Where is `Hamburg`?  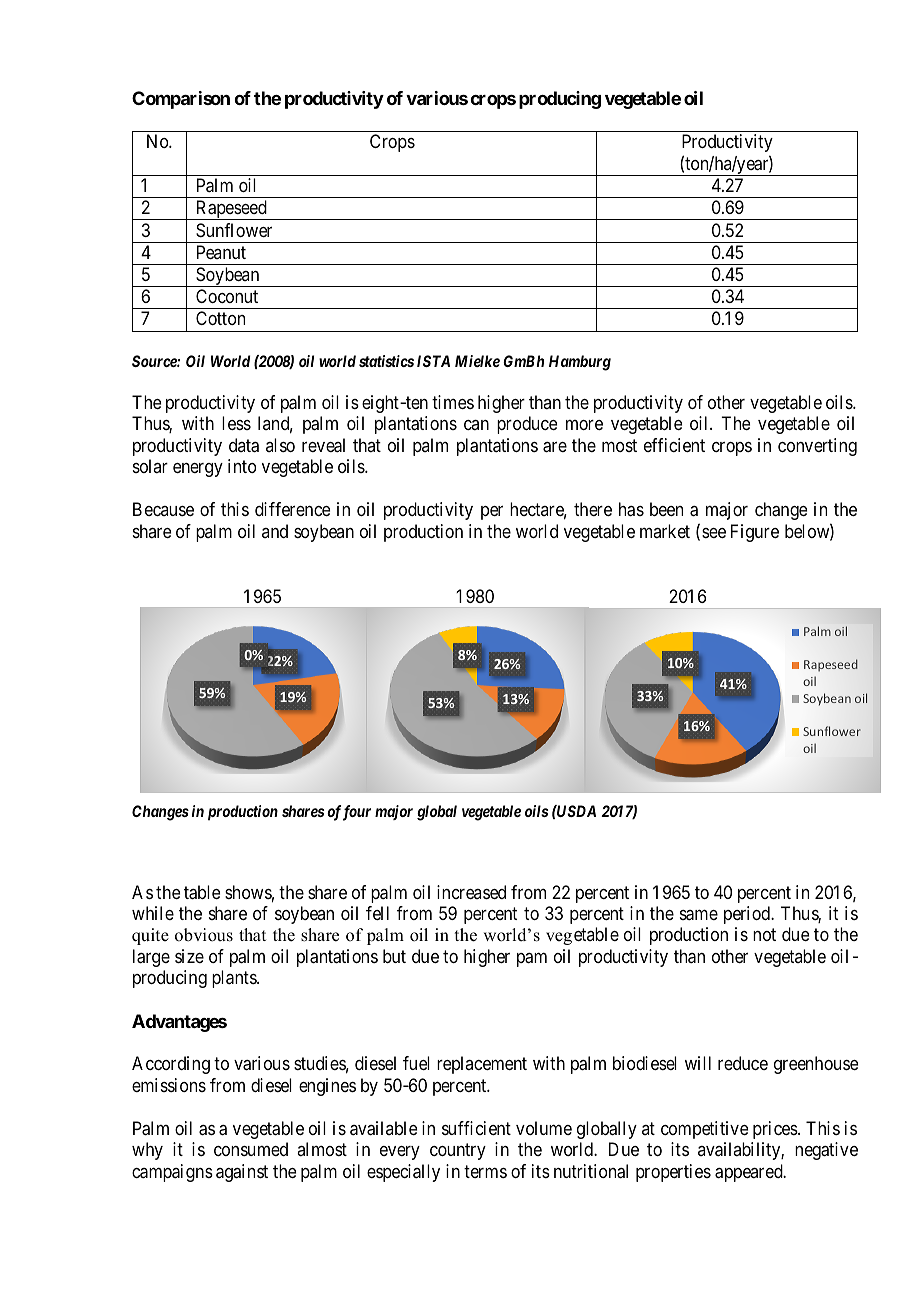 Hamburg is located at coordinates (580, 363).
